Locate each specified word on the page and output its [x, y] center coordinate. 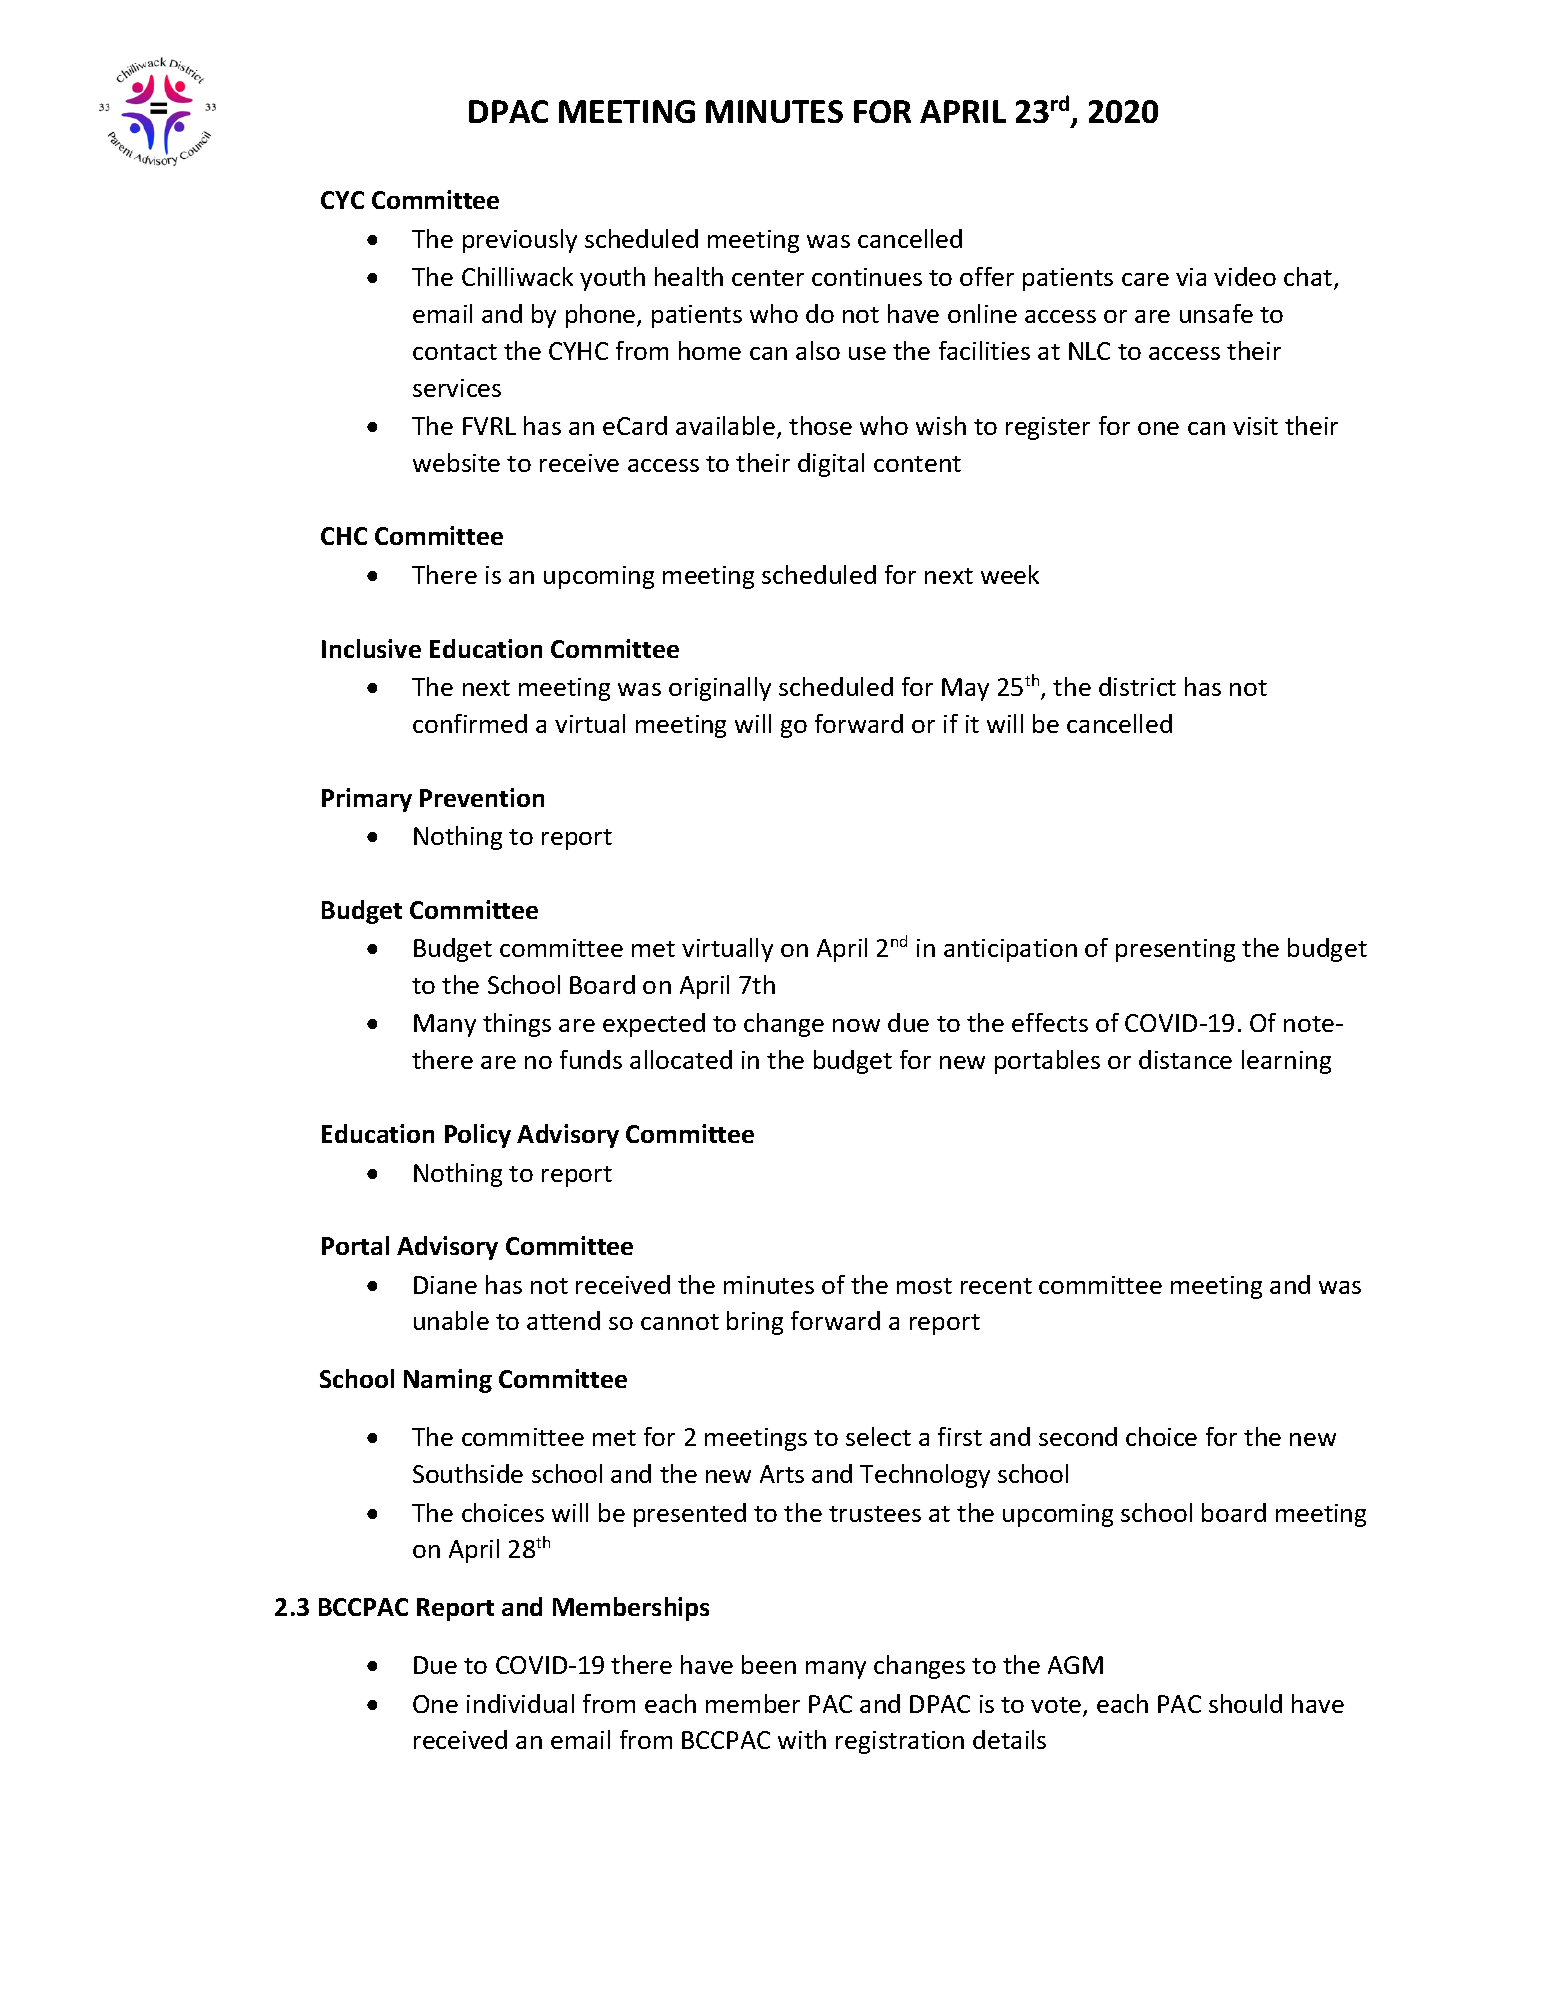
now [856, 1025]
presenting [1175, 950]
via [1191, 277]
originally [720, 689]
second [1078, 1436]
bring [755, 1323]
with [802, 1739]
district [1137, 686]
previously [520, 241]
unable [451, 1320]
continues [867, 277]
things [517, 1025]
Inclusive [371, 648]
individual [520, 1703]
